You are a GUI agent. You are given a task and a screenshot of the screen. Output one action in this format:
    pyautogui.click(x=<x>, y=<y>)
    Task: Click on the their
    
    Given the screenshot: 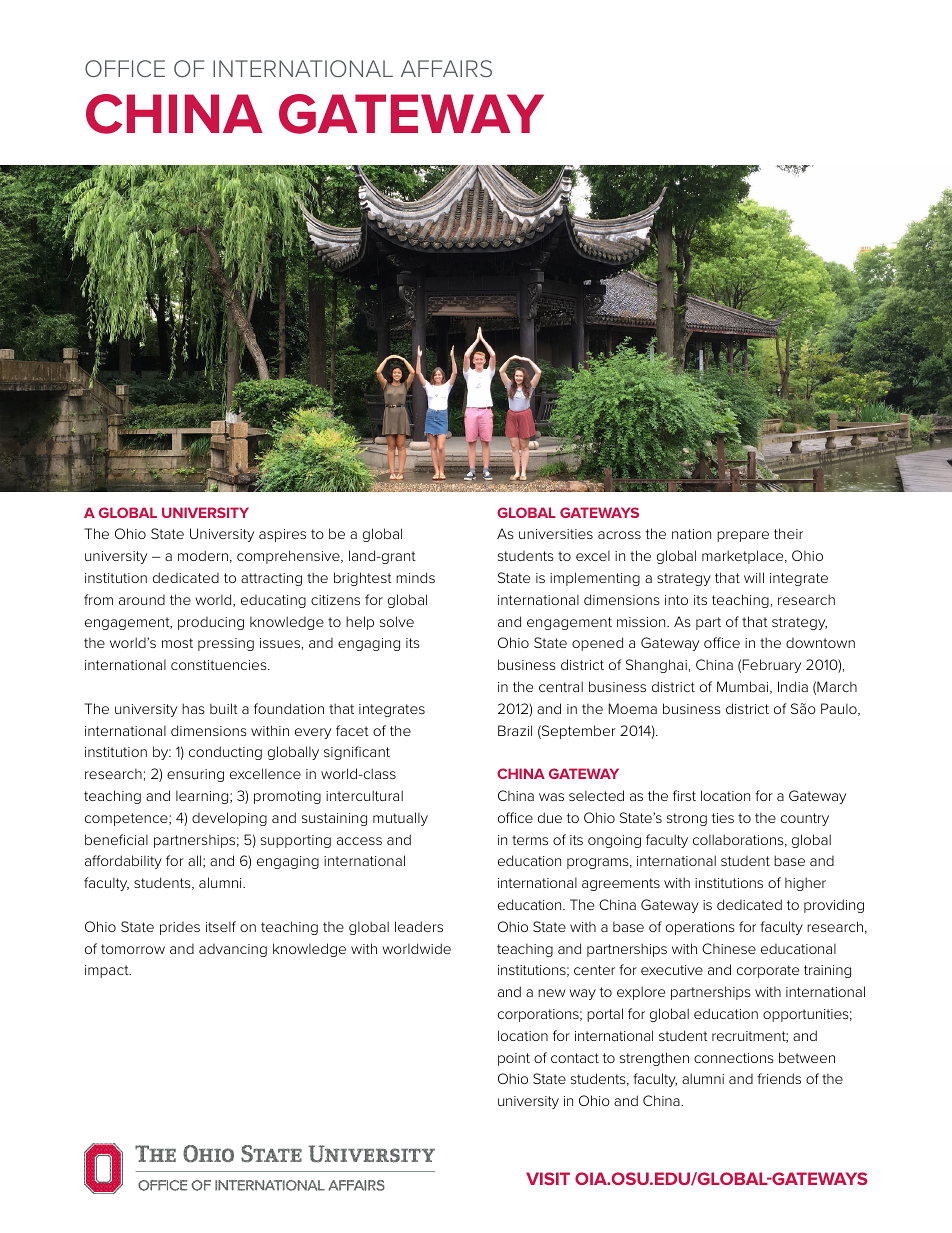 What is the action you would take?
    pyautogui.click(x=788, y=533)
